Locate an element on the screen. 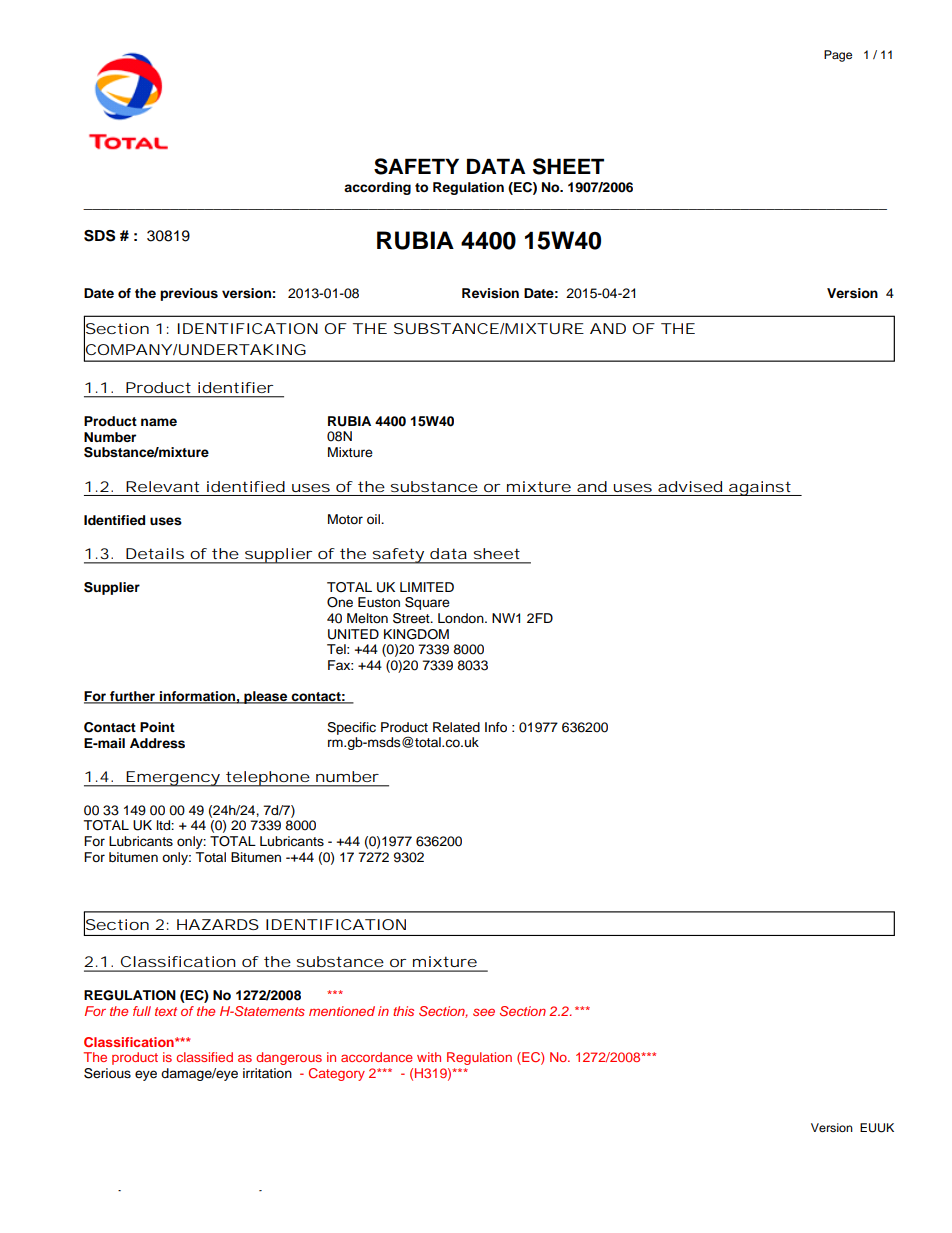 This screenshot has height=1233, width=952. with is located at coordinates (429, 1057).
